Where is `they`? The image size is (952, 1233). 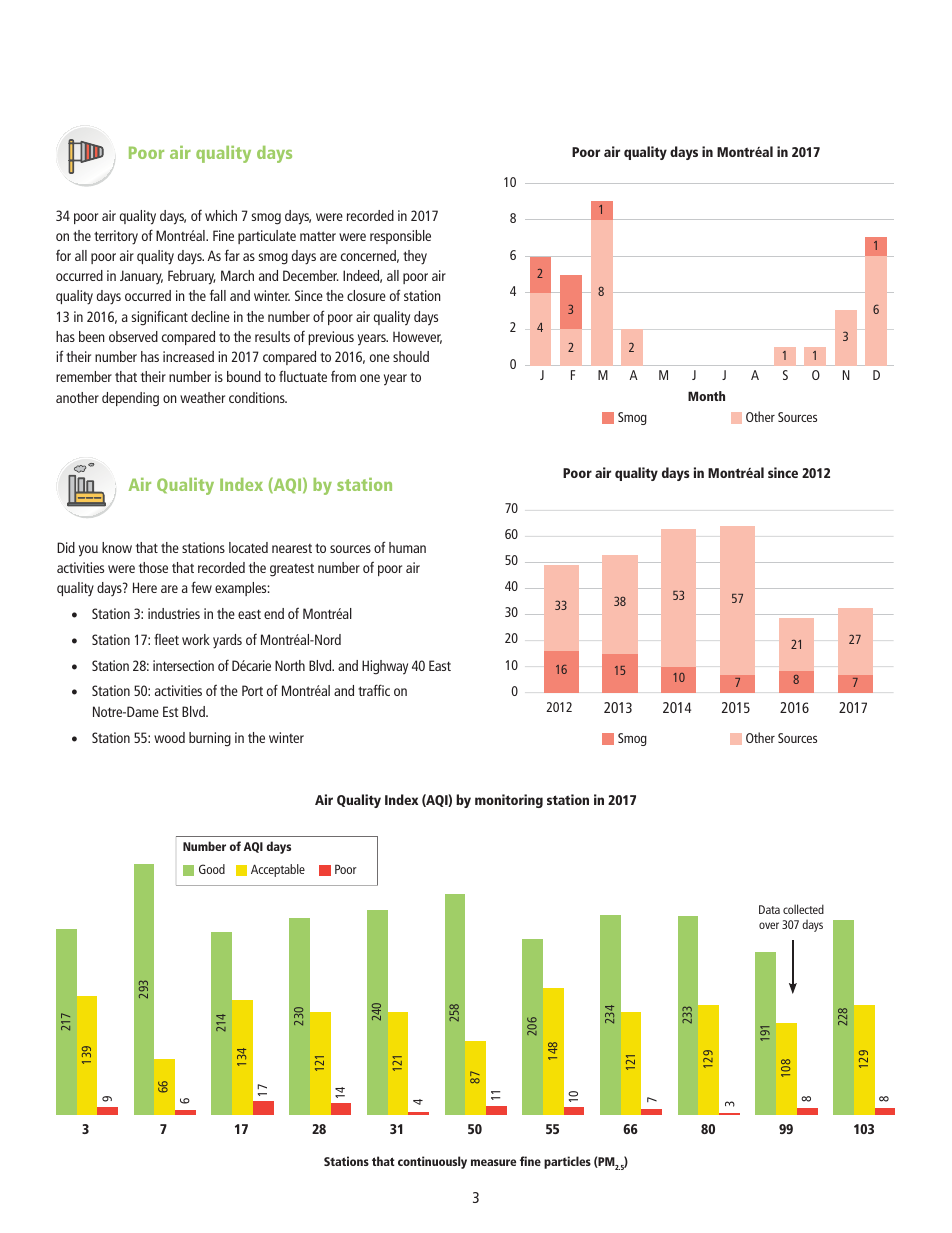 they is located at coordinates (415, 257).
